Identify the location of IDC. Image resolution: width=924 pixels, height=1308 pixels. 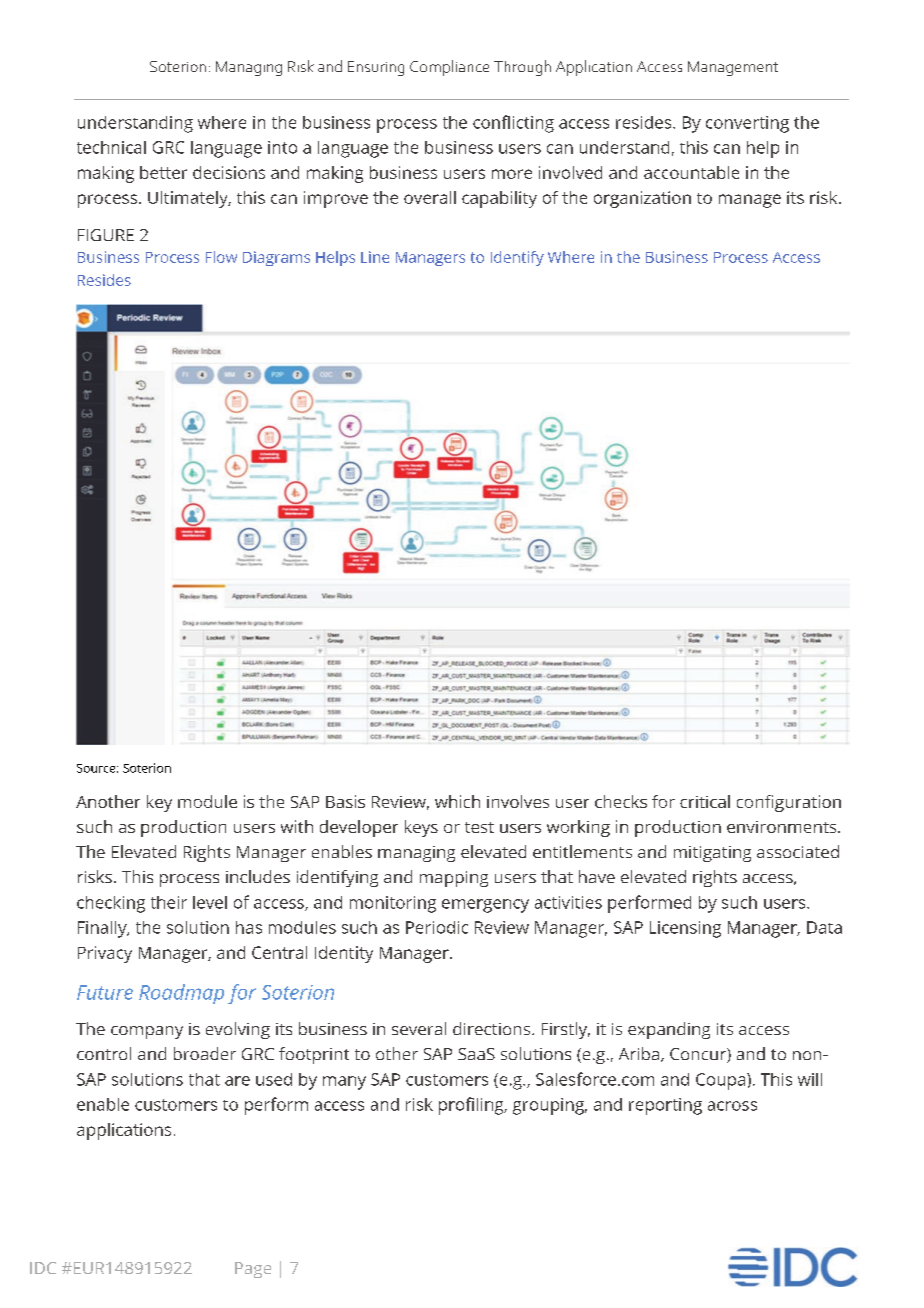
(43, 1268).
